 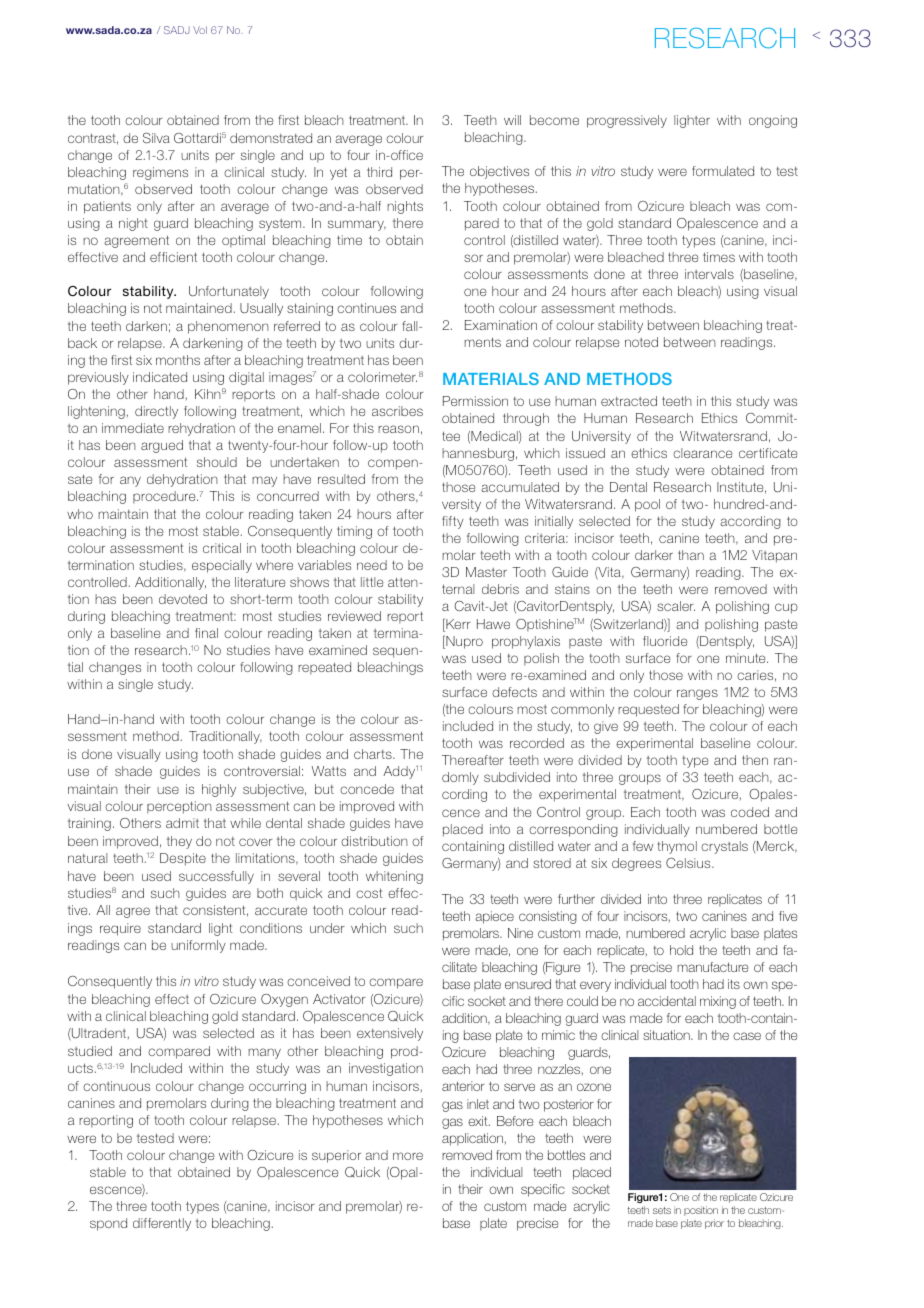 I want to click on manufacture, so click(x=713, y=967).
